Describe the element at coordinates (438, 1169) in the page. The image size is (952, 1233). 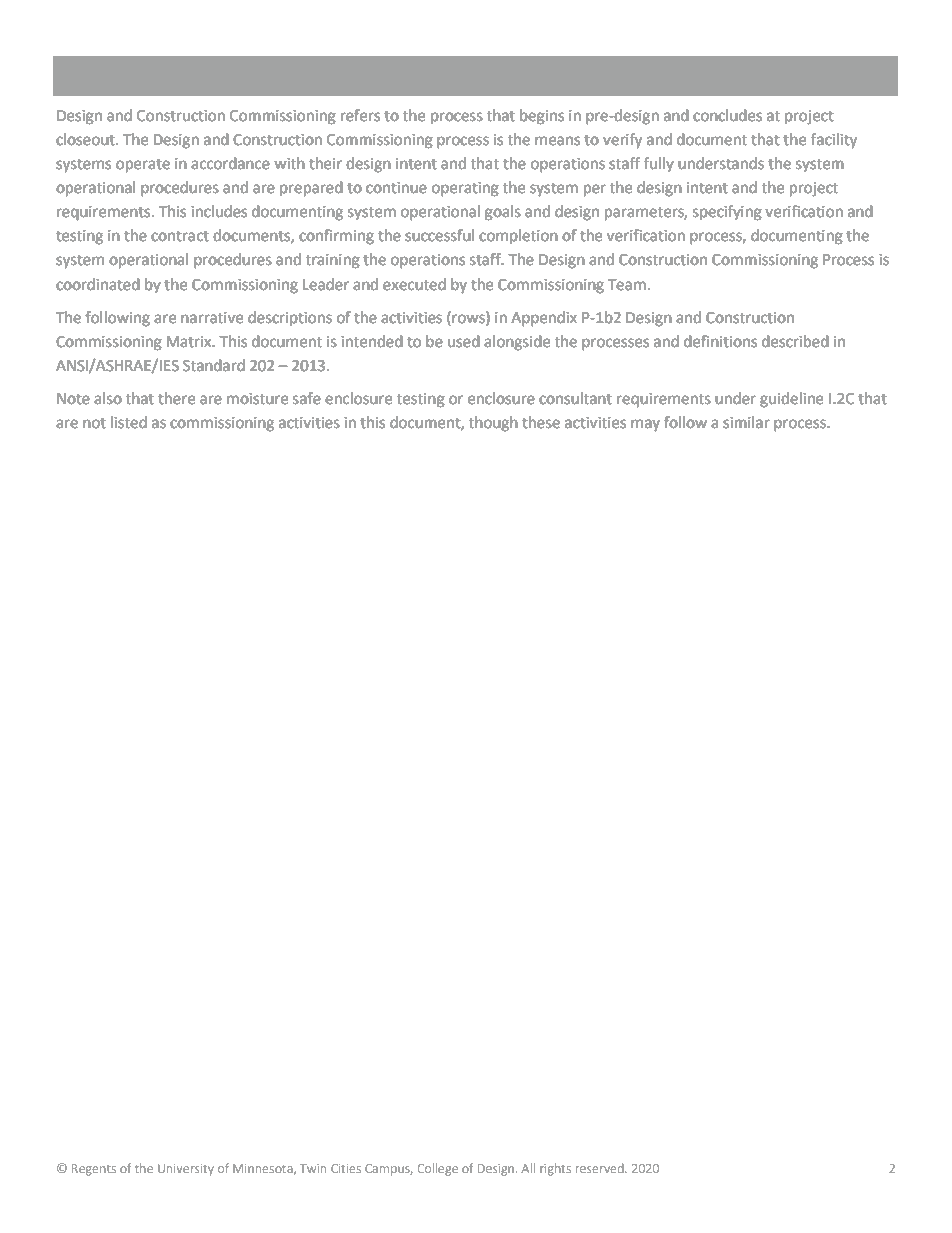
I see `College` at that location.
